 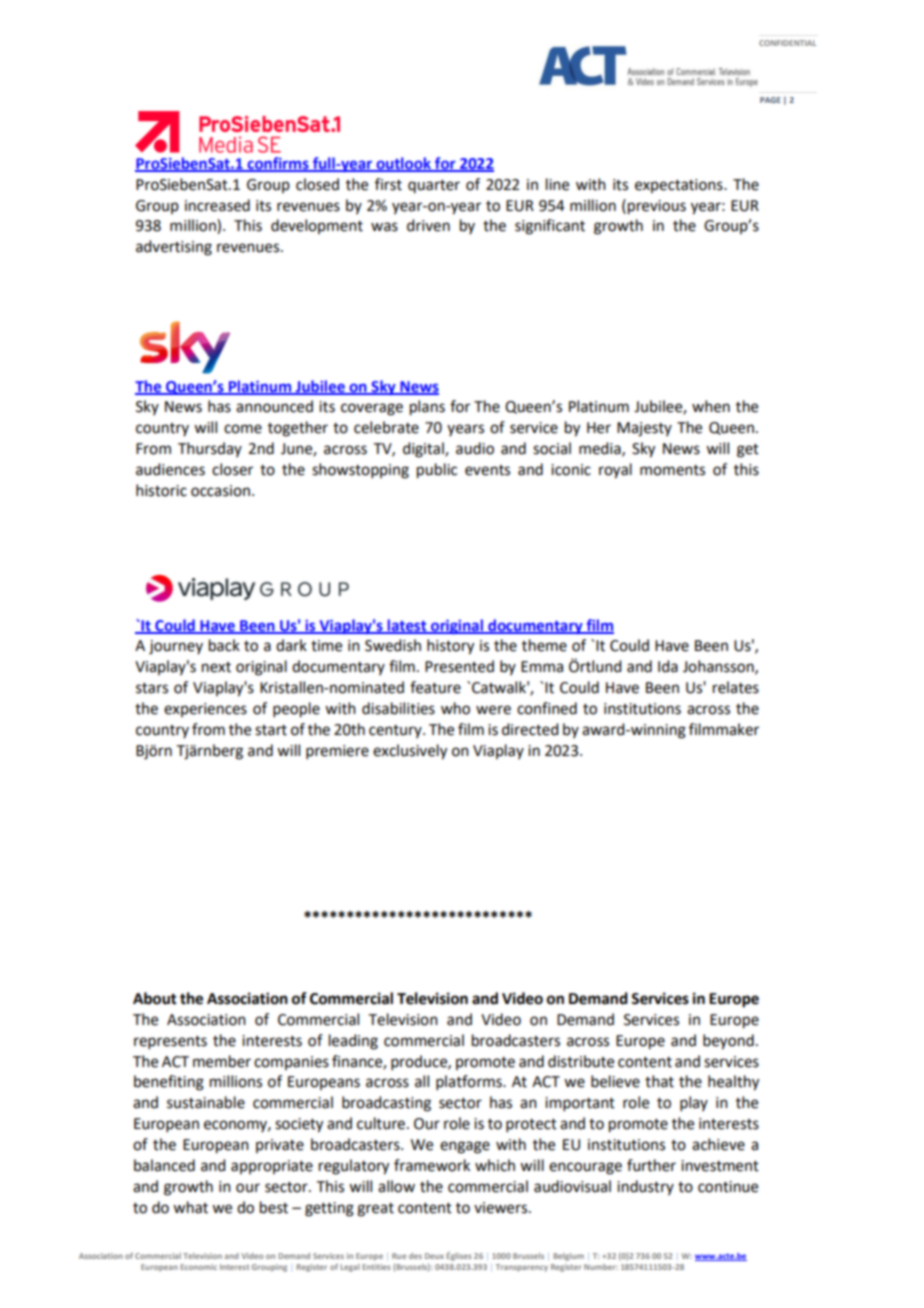 What do you see at coordinates (220, 491) in the image?
I see `occasion` at bounding box center [220, 491].
